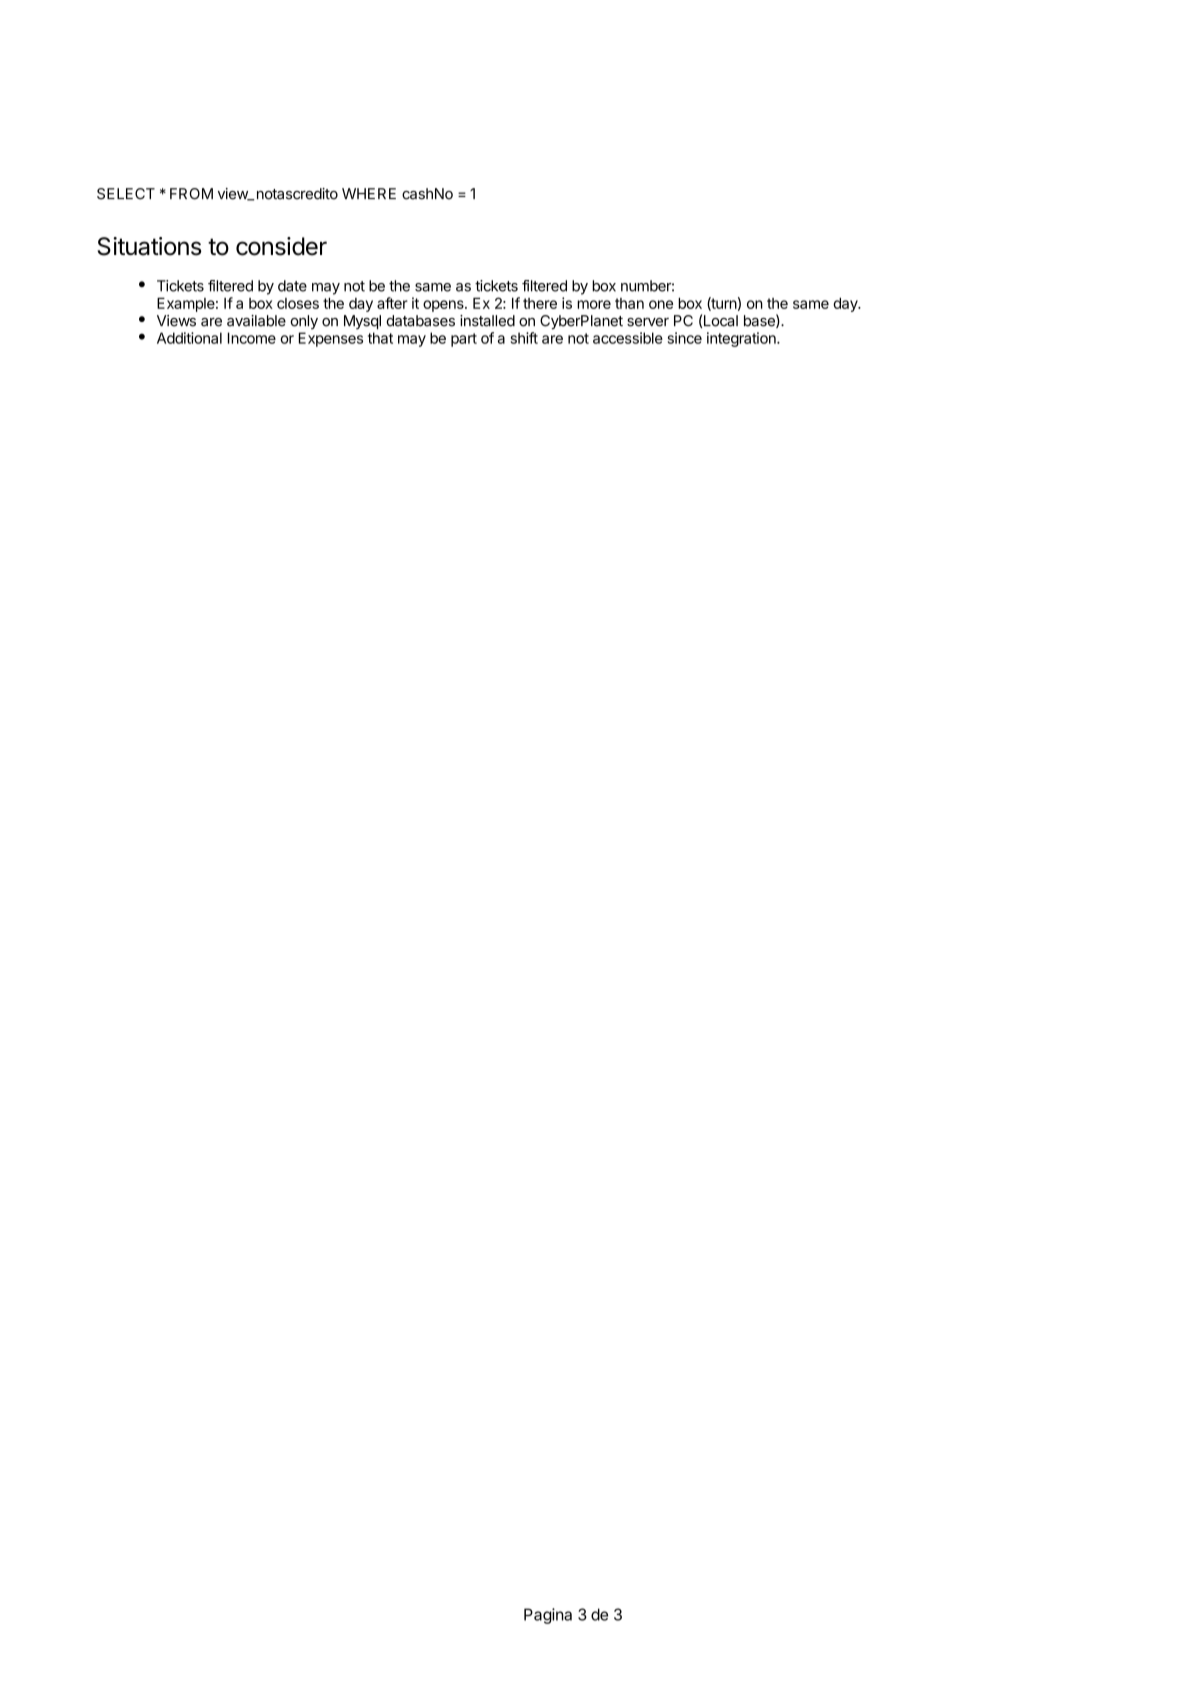 The height and width of the page is (1687, 1193). I want to click on Pagina, so click(548, 1616).
